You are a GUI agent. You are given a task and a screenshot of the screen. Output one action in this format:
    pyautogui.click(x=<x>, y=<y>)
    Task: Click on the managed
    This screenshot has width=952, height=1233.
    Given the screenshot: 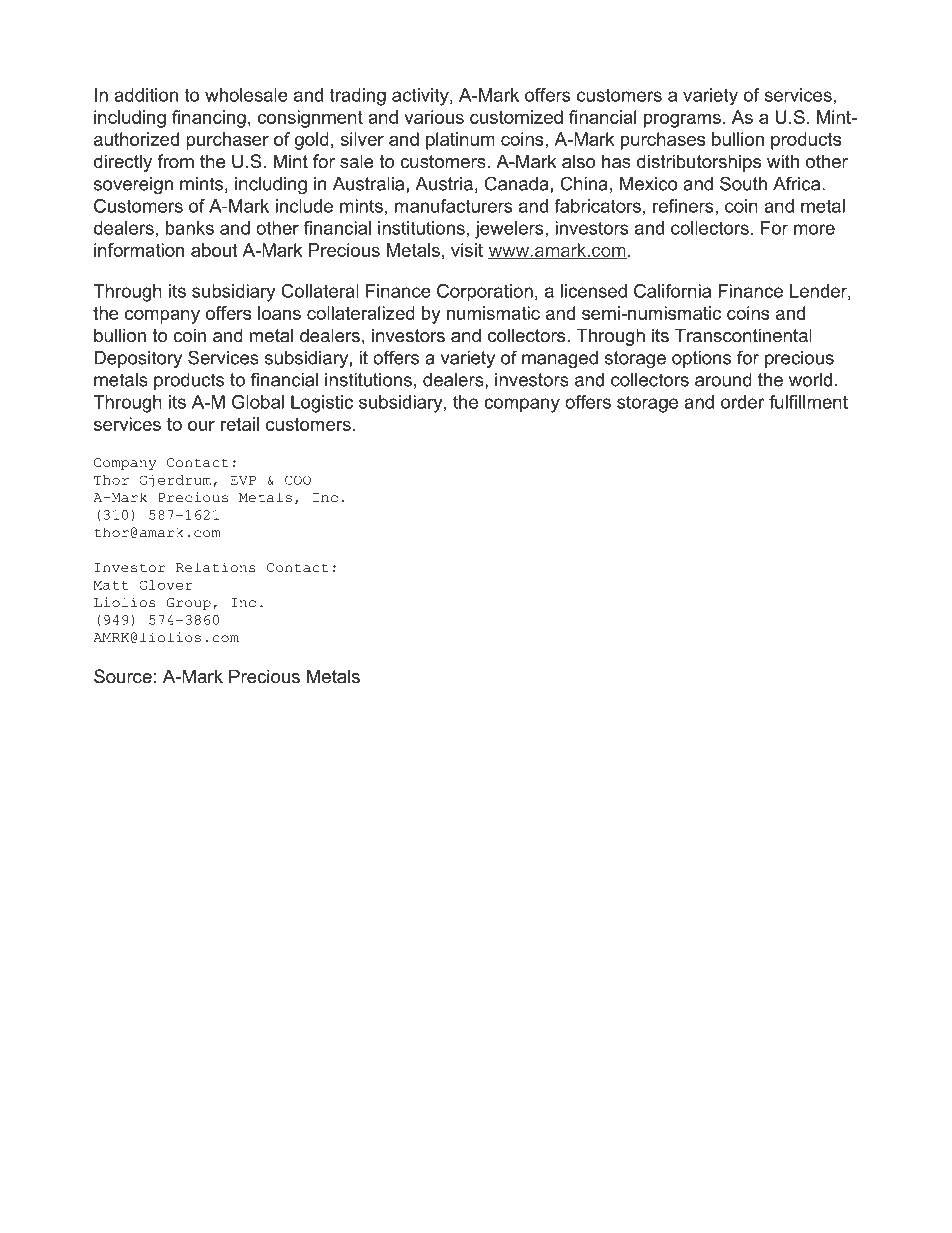 What is the action you would take?
    pyautogui.click(x=560, y=359)
